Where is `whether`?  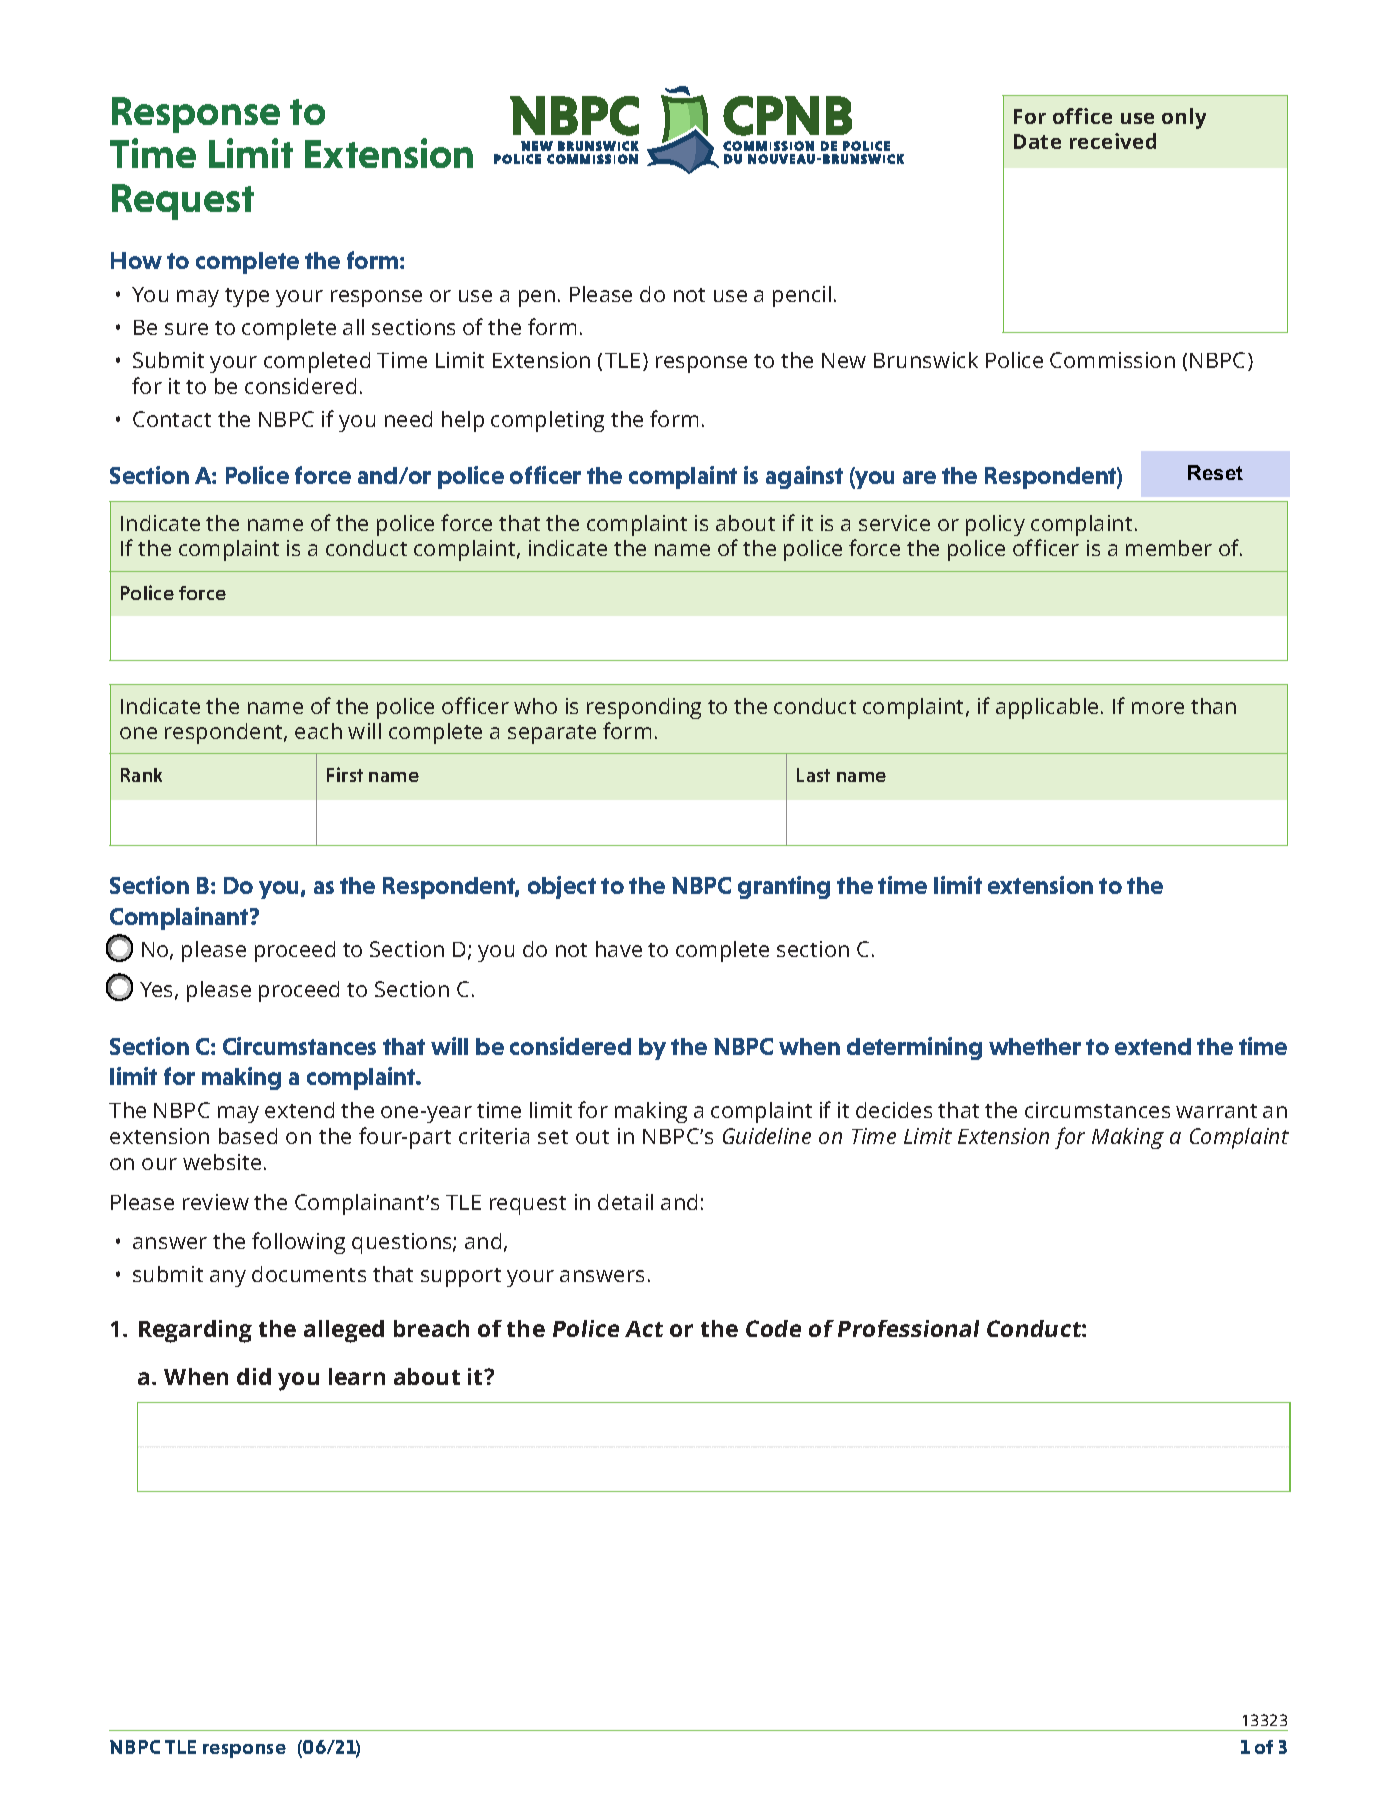
whether is located at coordinates (1035, 1046).
